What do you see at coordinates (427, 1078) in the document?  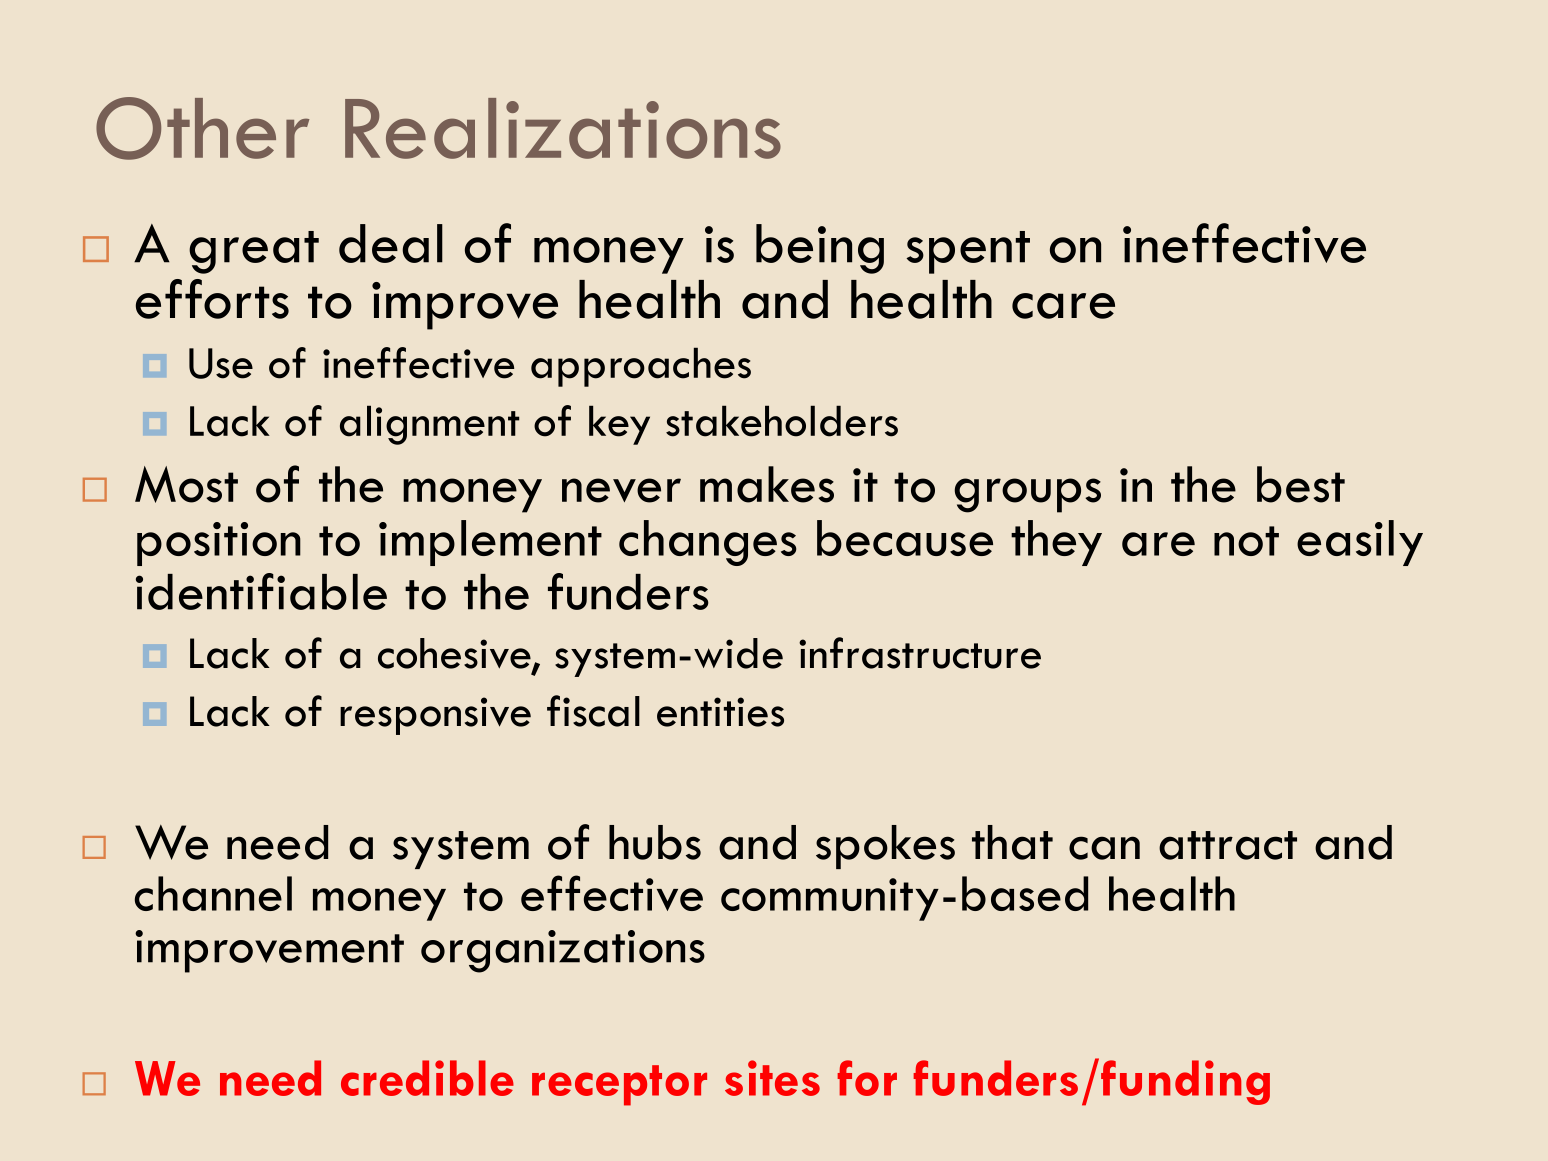 I see `credible` at bounding box center [427, 1078].
